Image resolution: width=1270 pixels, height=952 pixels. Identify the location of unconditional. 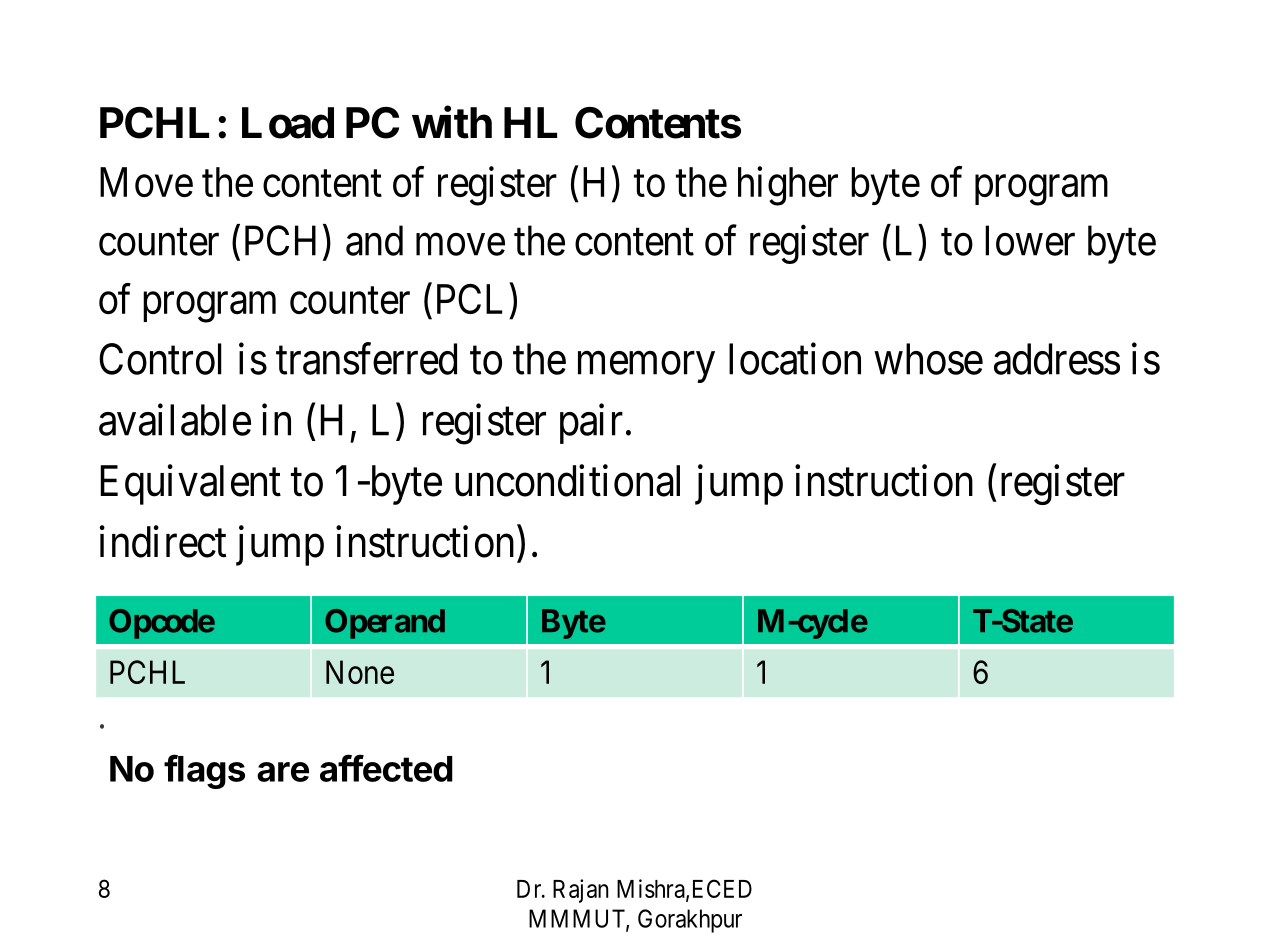
(567, 481).
